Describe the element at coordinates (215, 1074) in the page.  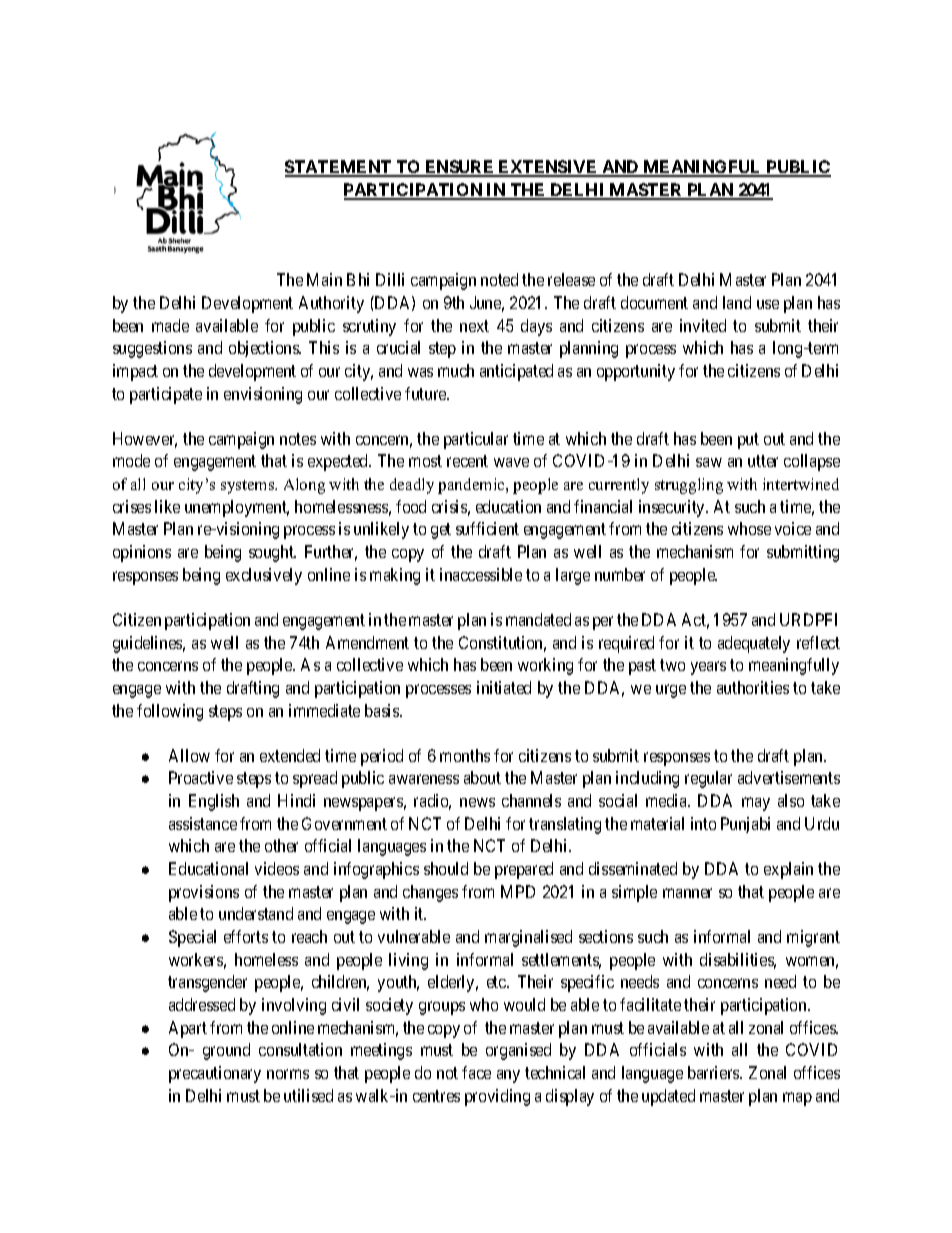
I see `precautionary` at that location.
